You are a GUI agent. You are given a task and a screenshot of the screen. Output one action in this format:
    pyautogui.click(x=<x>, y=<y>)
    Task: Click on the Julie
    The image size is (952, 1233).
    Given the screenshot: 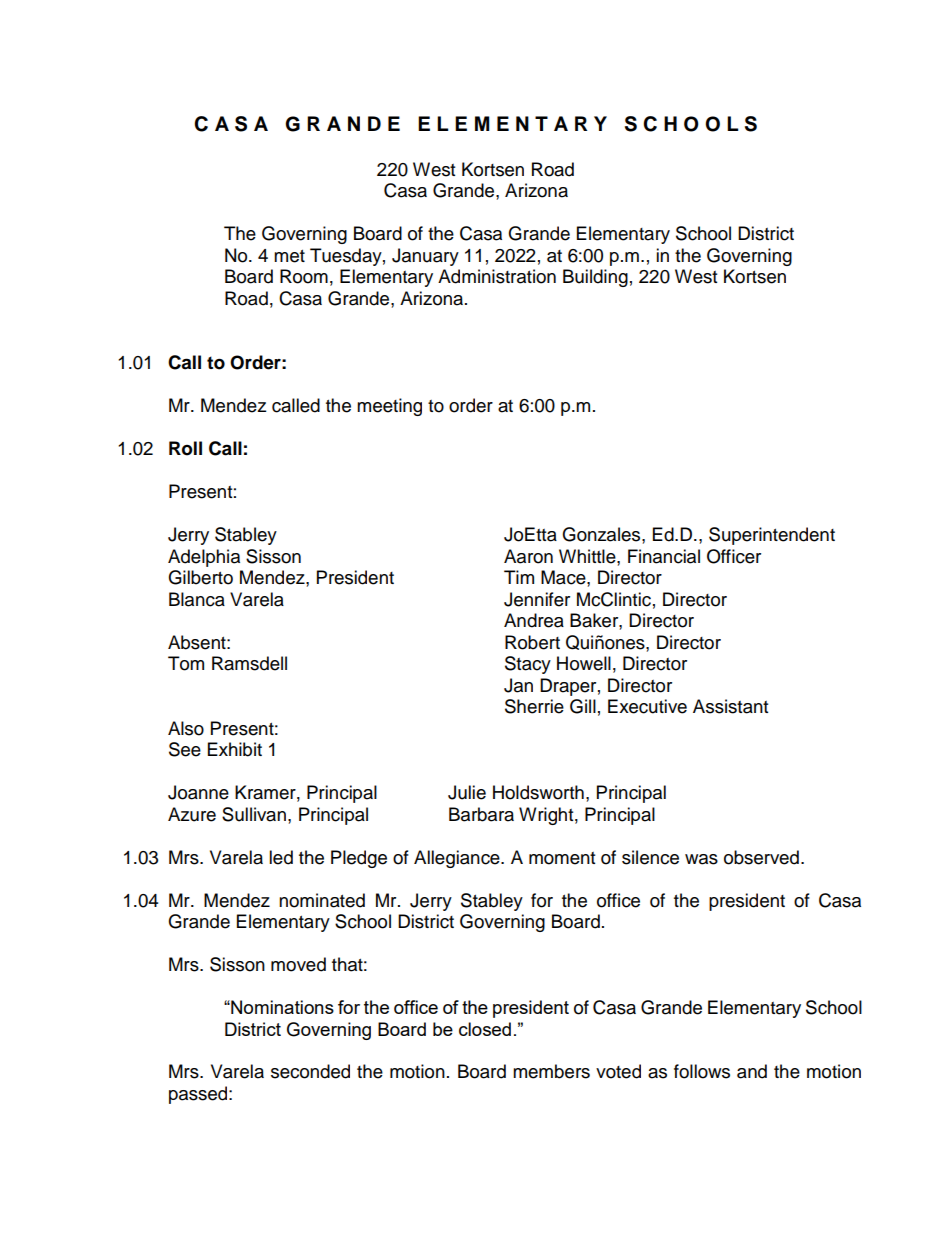 What is the action you would take?
    pyautogui.click(x=467, y=792)
